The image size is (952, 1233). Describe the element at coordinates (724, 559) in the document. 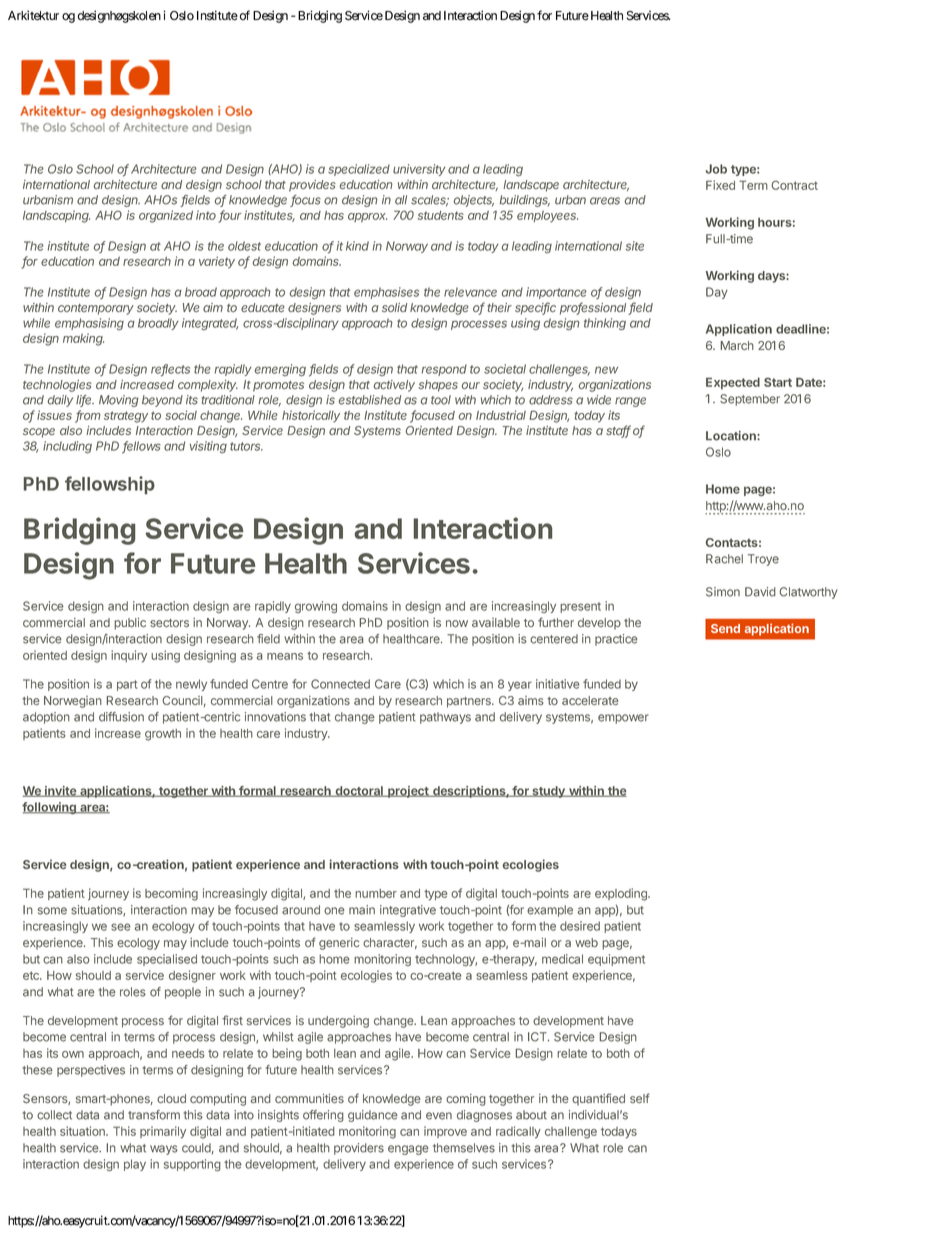

I see `Rachel` at that location.
